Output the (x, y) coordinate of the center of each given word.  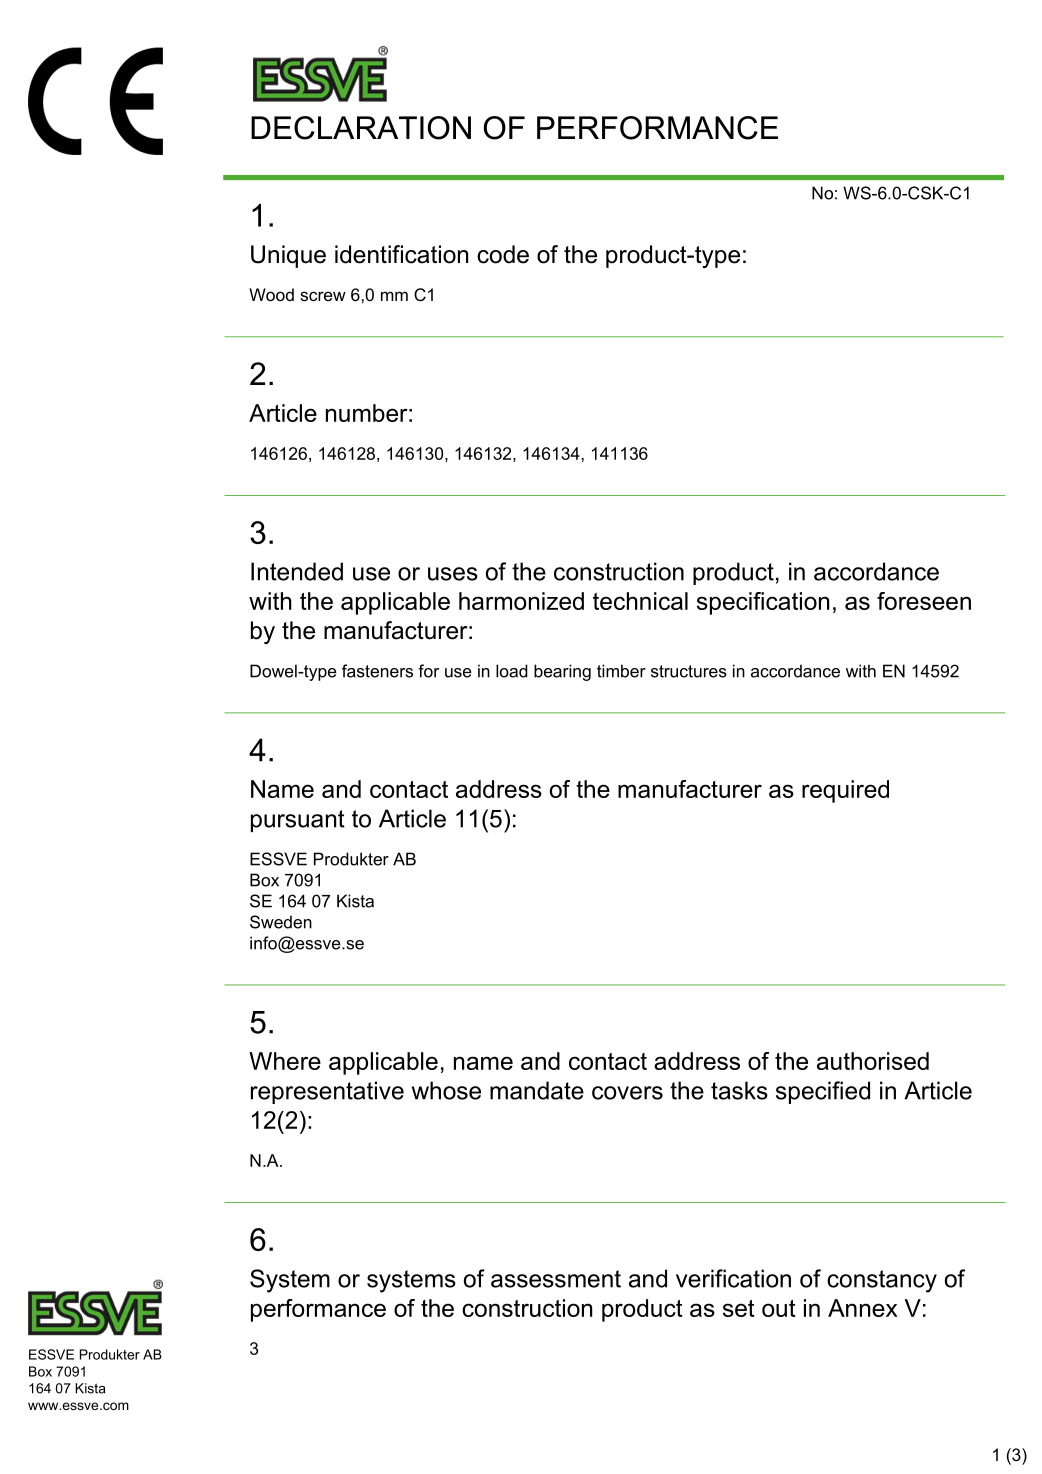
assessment (556, 1279)
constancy (882, 1281)
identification (401, 254)
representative (327, 1092)
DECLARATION (361, 128)
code (503, 254)
